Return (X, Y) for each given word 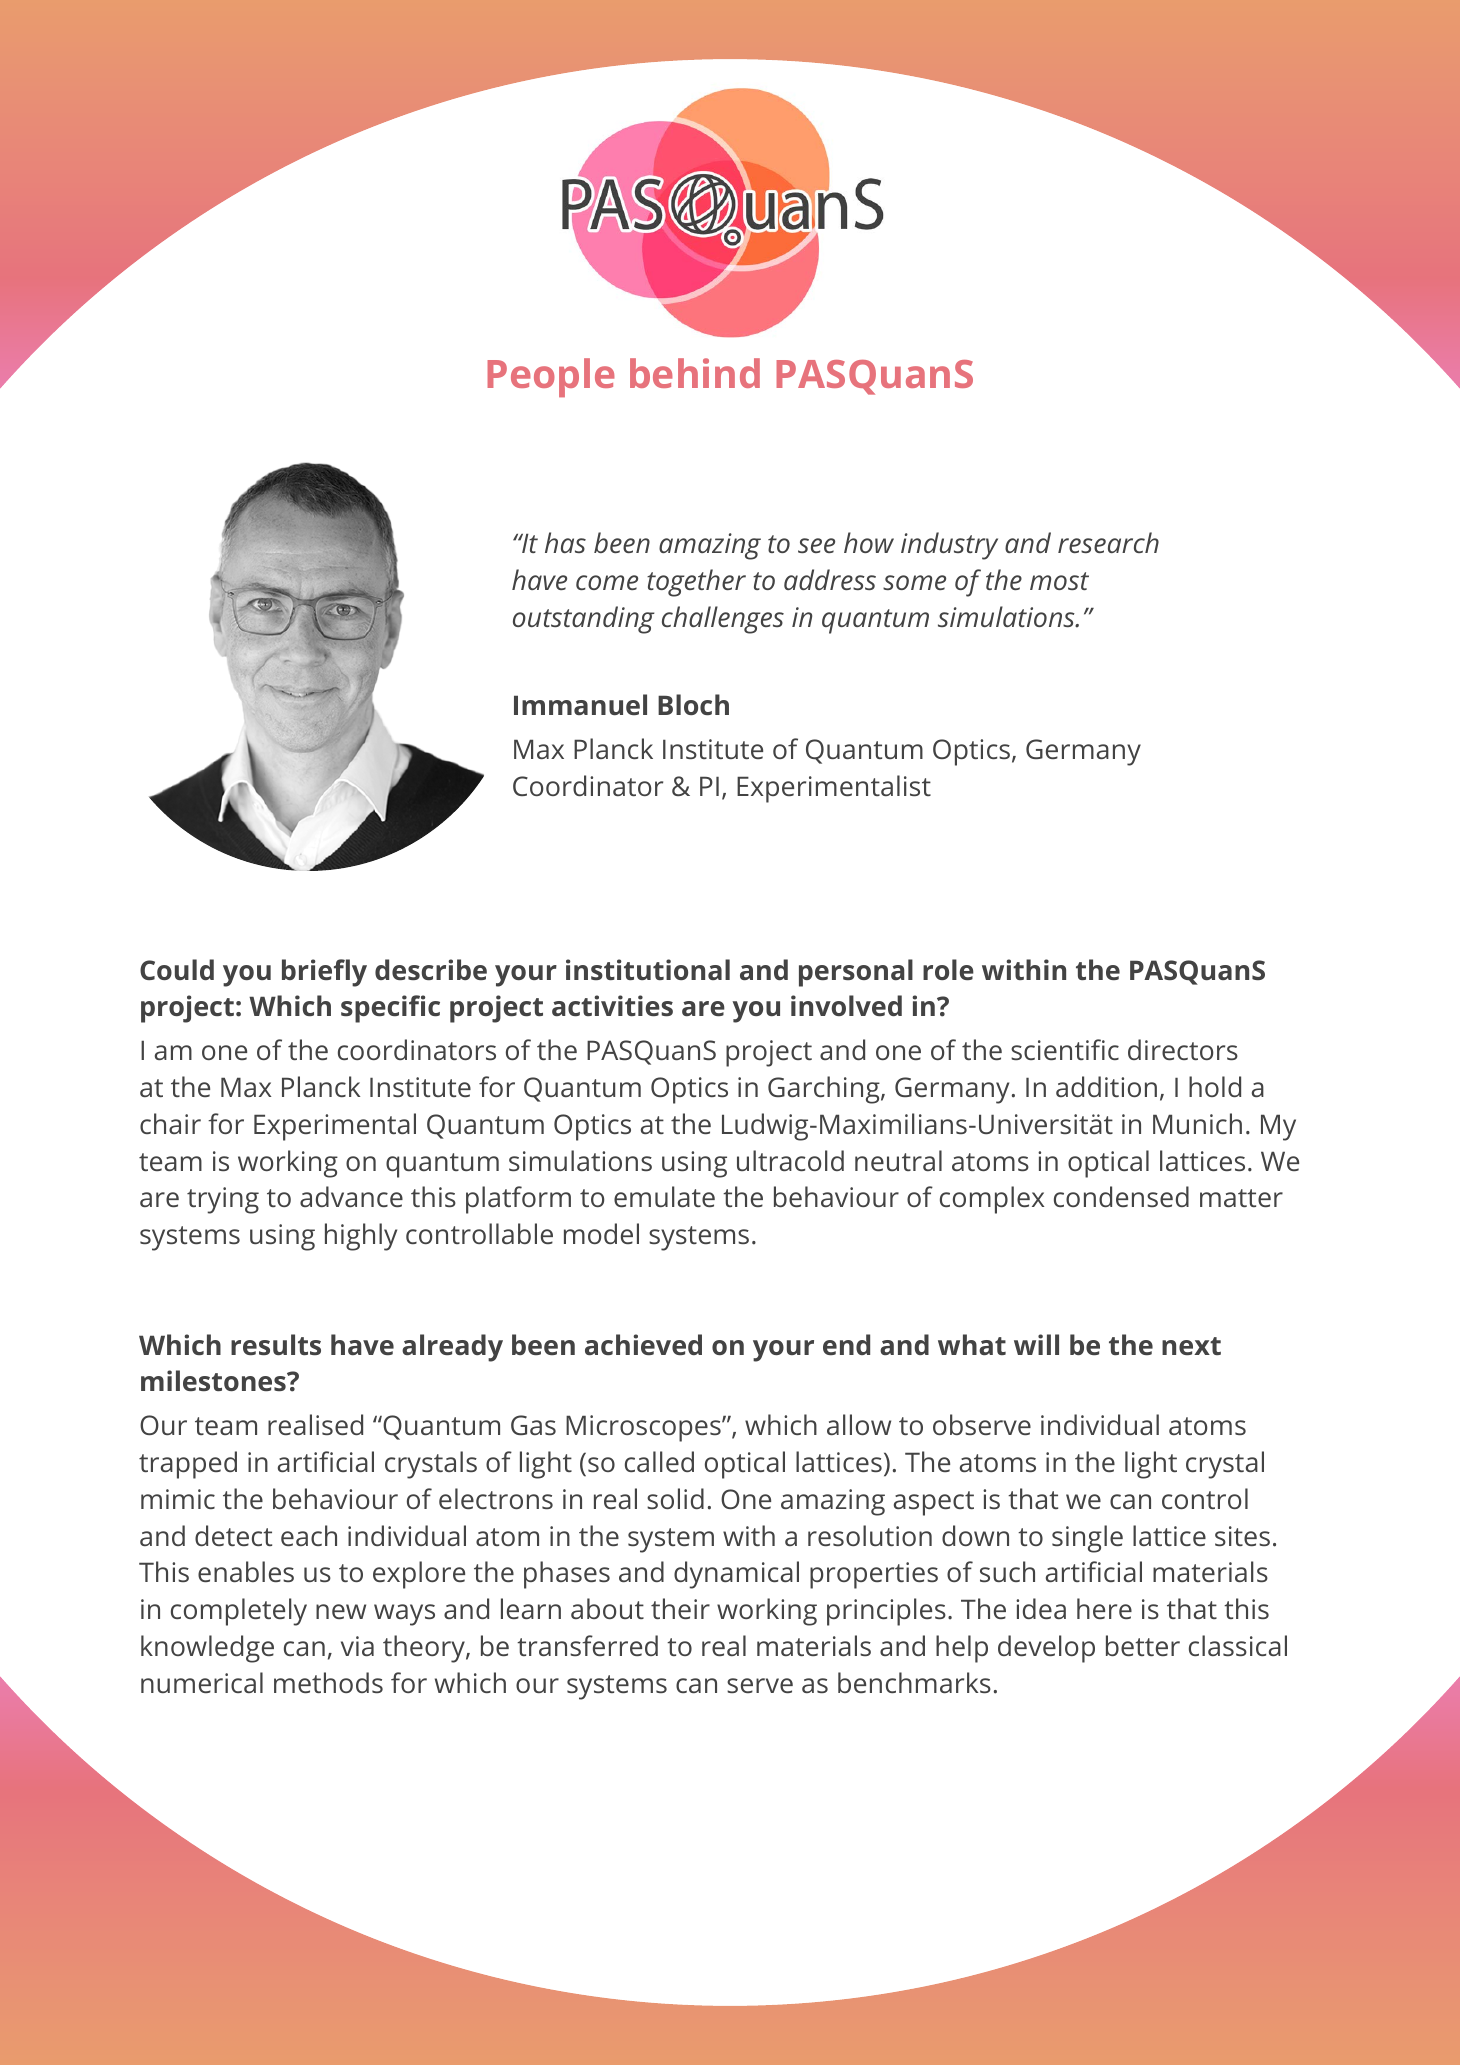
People (551, 377)
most (1059, 581)
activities (612, 1005)
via (357, 1646)
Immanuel (580, 704)
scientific (1065, 1049)
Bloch (693, 704)
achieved (643, 1344)
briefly (324, 973)
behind (695, 373)
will (1036, 1344)
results (276, 1344)
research (1108, 542)
